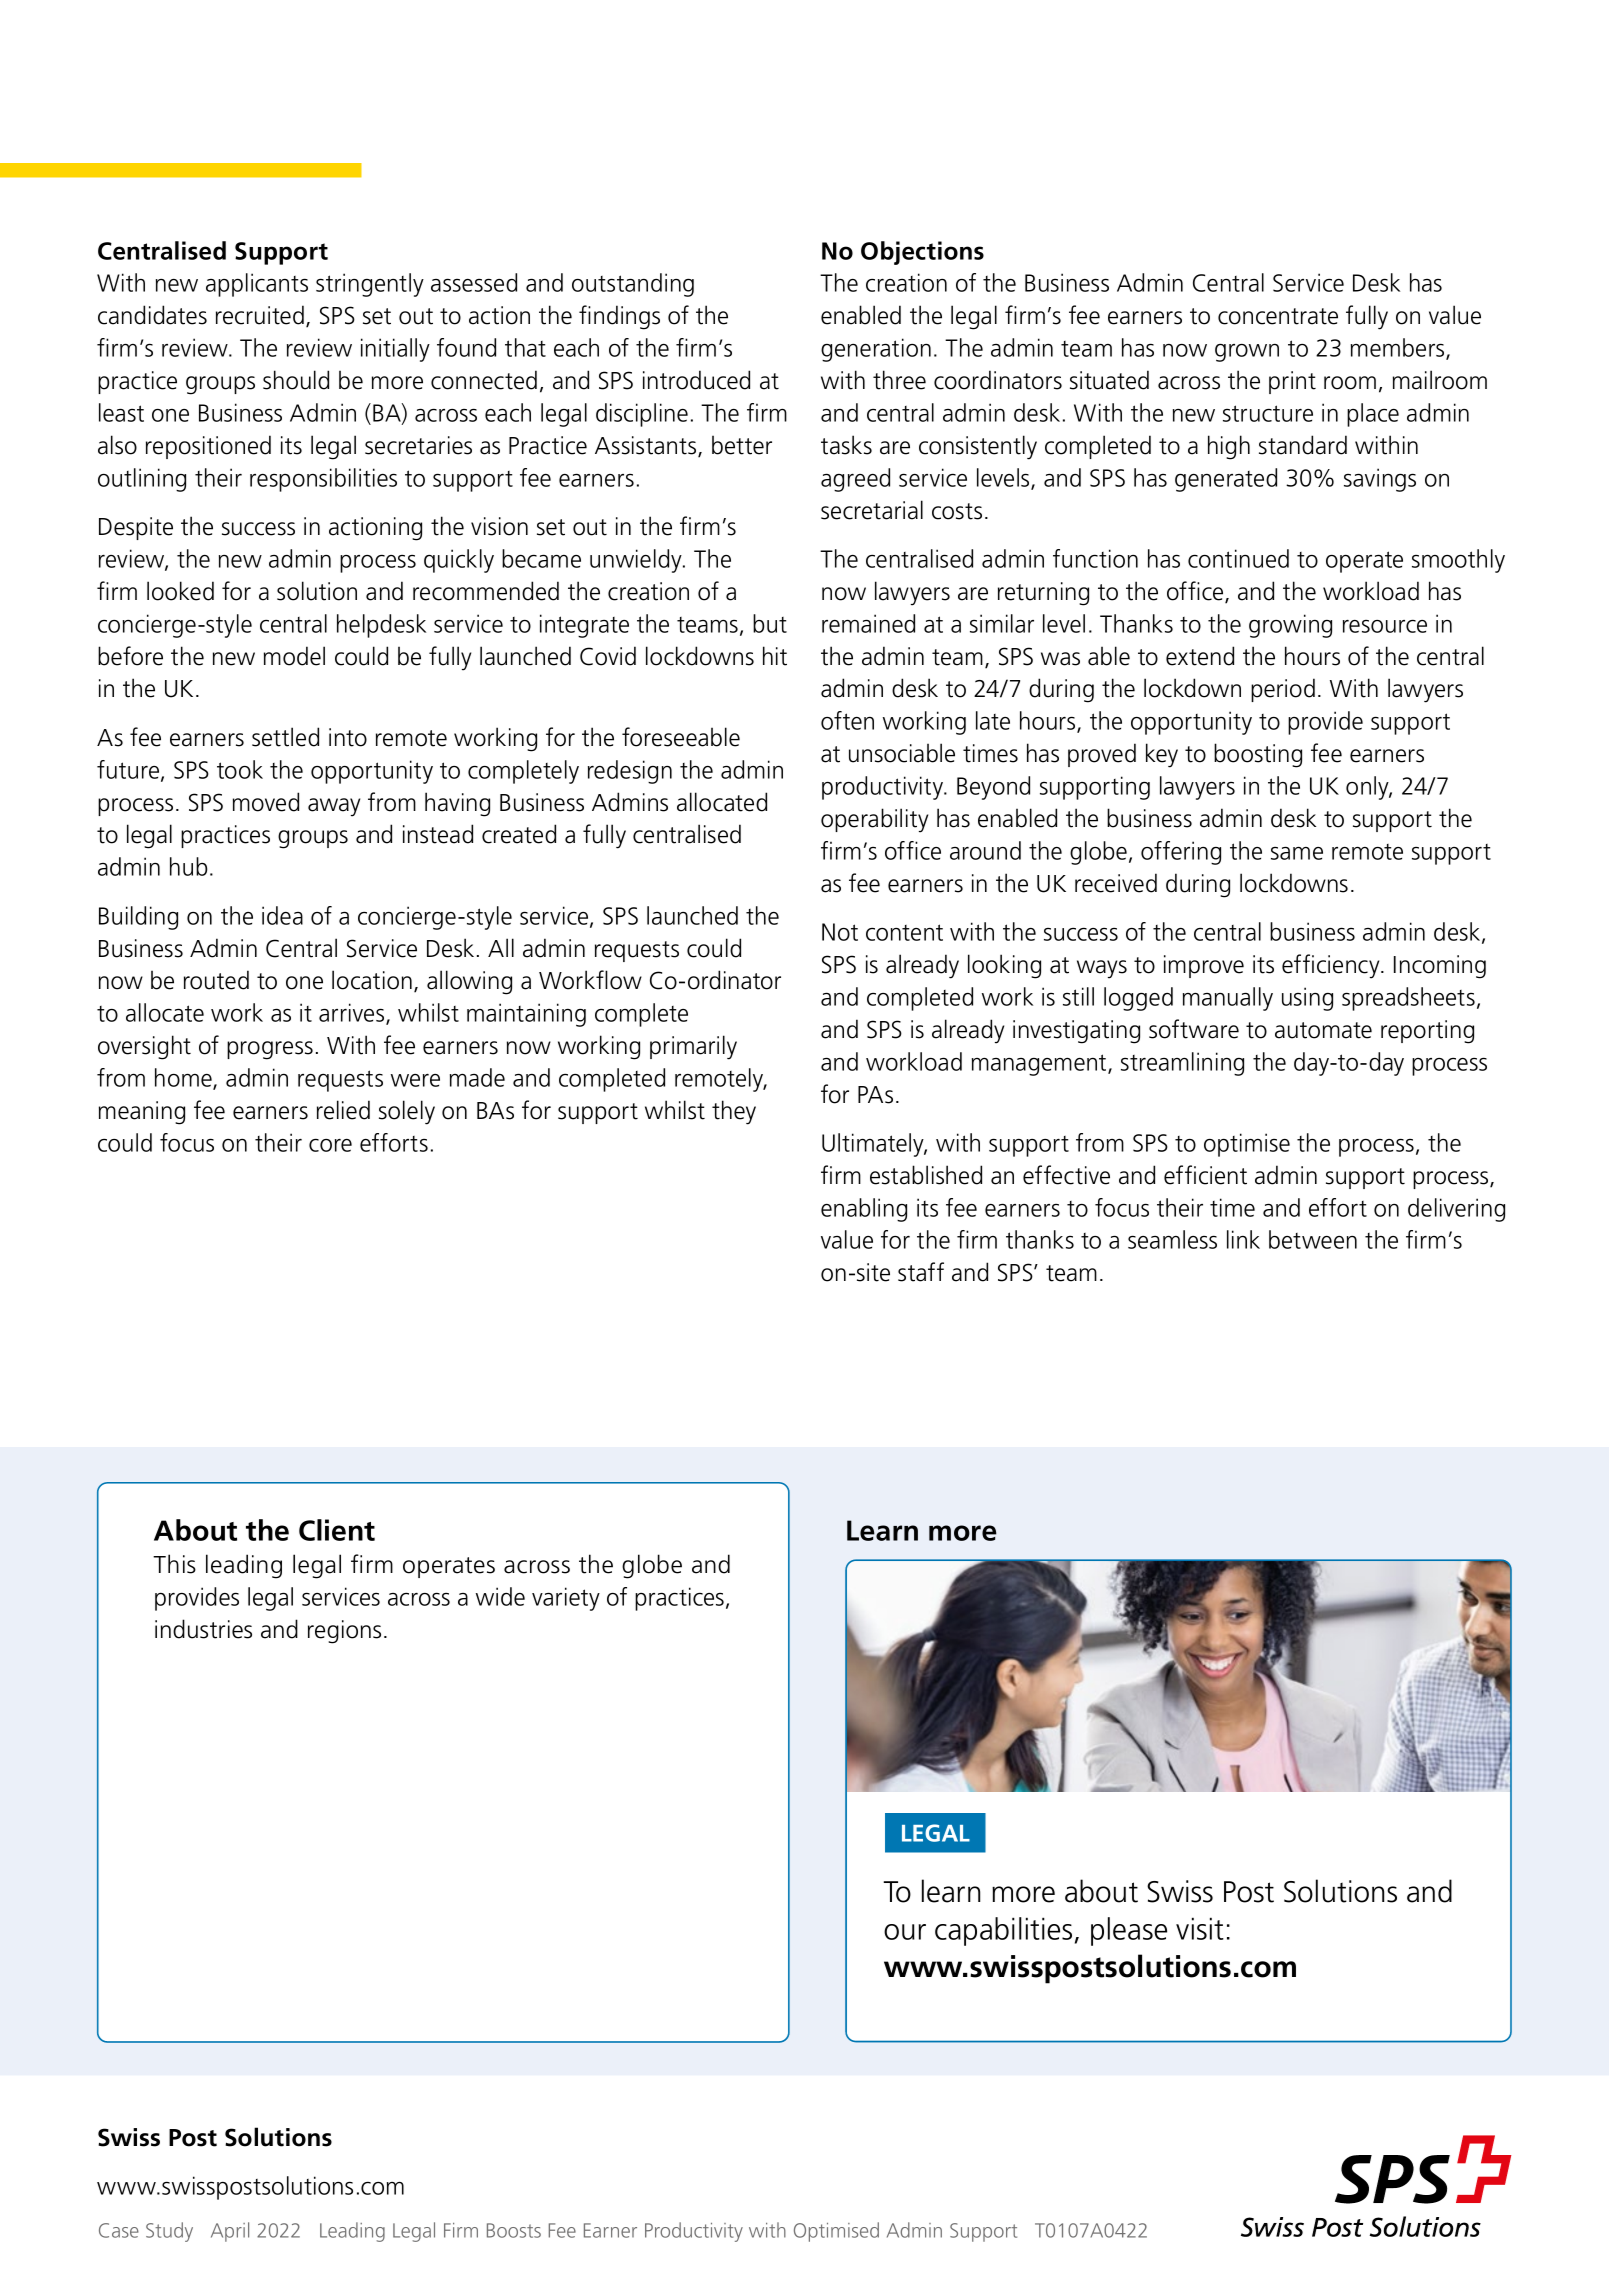  What do you see at coordinates (921, 1272) in the screenshot?
I see `staff` at bounding box center [921, 1272].
